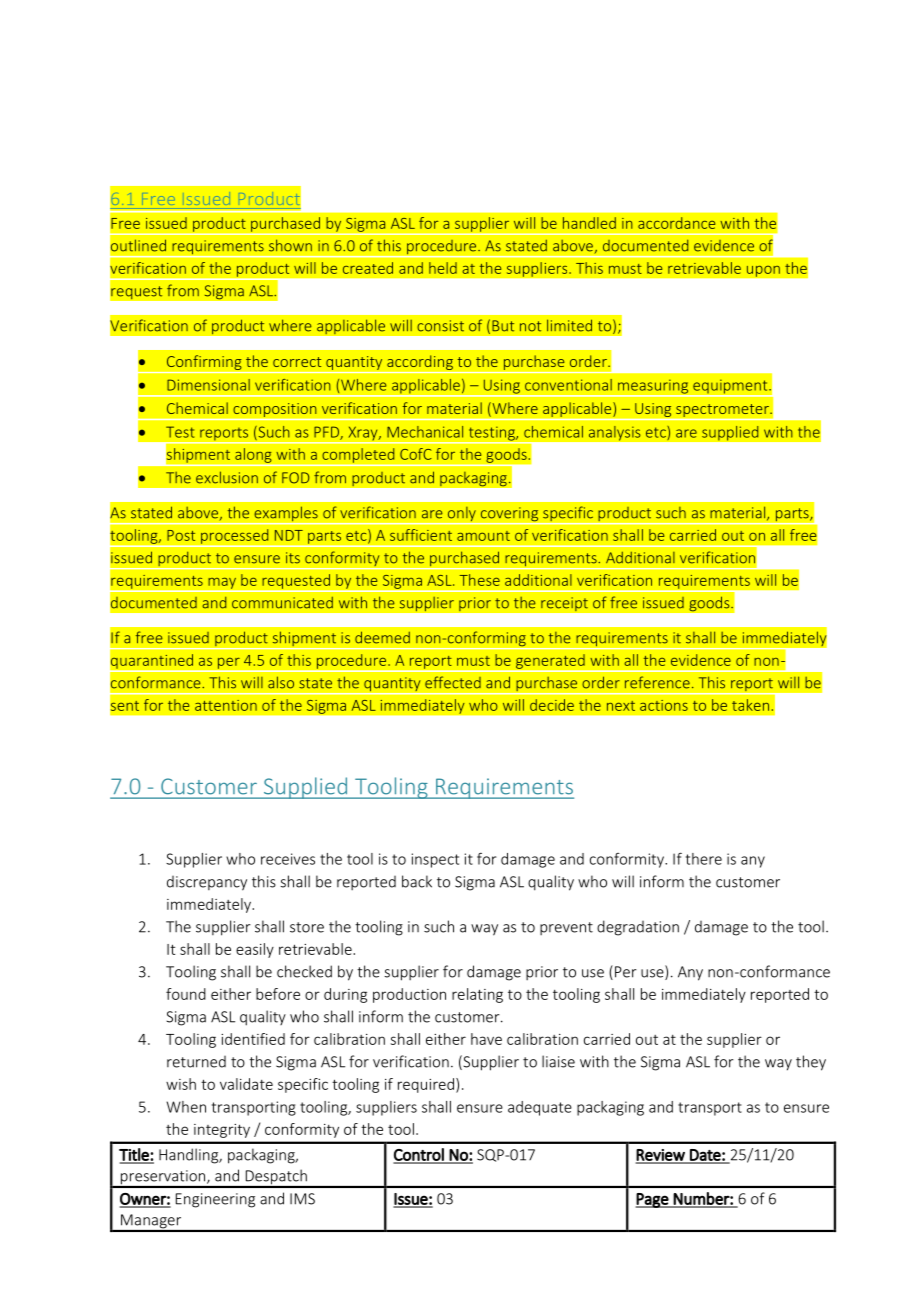 Image resolution: width=924 pixels, height=1308 pixels. I want to click on Control, so click(419, 1155).
